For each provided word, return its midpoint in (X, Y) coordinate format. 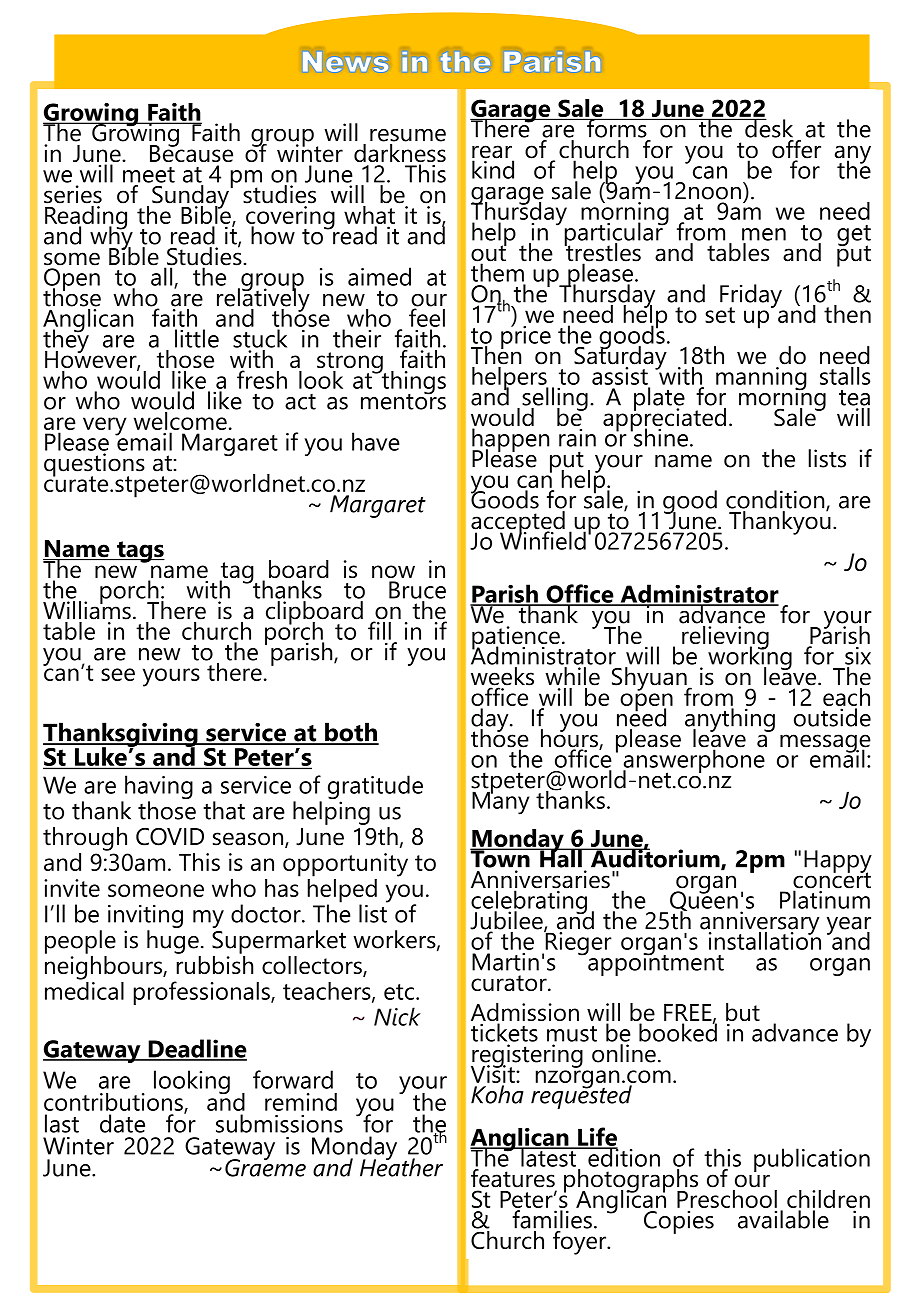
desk (768, 128)
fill (379, 629)
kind (493, 168)
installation (765, 939)
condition (776, 500)
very (105, 426)
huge (173, 942)
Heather (401, 1166)
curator (510, 983)
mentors (403, 400)
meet (149, 175)
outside (832, 717)
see (118, 674)
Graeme (265, 1166)
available (783, 1219)
